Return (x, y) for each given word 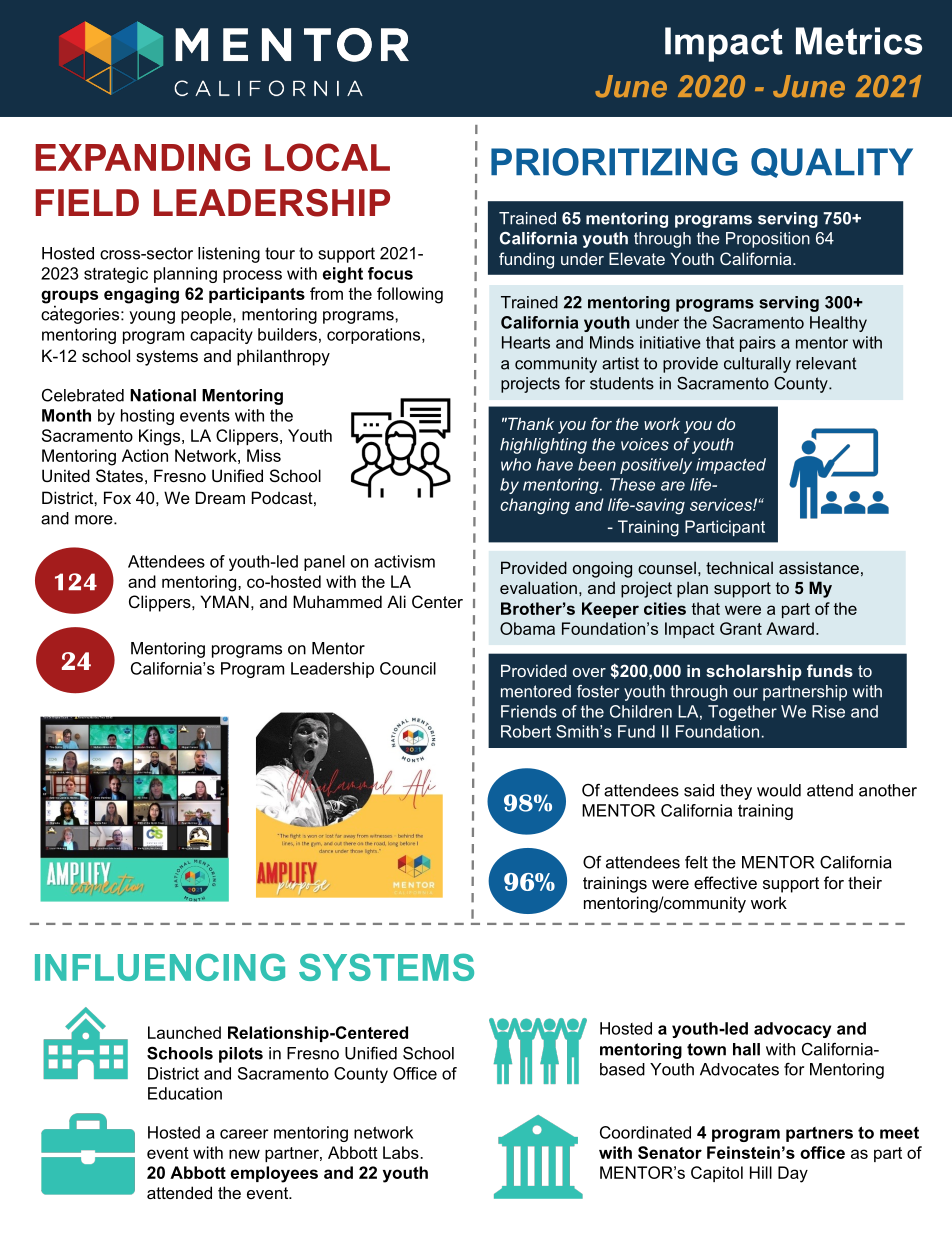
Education (185, 1093)
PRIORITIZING (614, 162)
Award (790, 628)
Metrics (859, 41)
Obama (527, 628)
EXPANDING (142, 157)
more (95, 520)
